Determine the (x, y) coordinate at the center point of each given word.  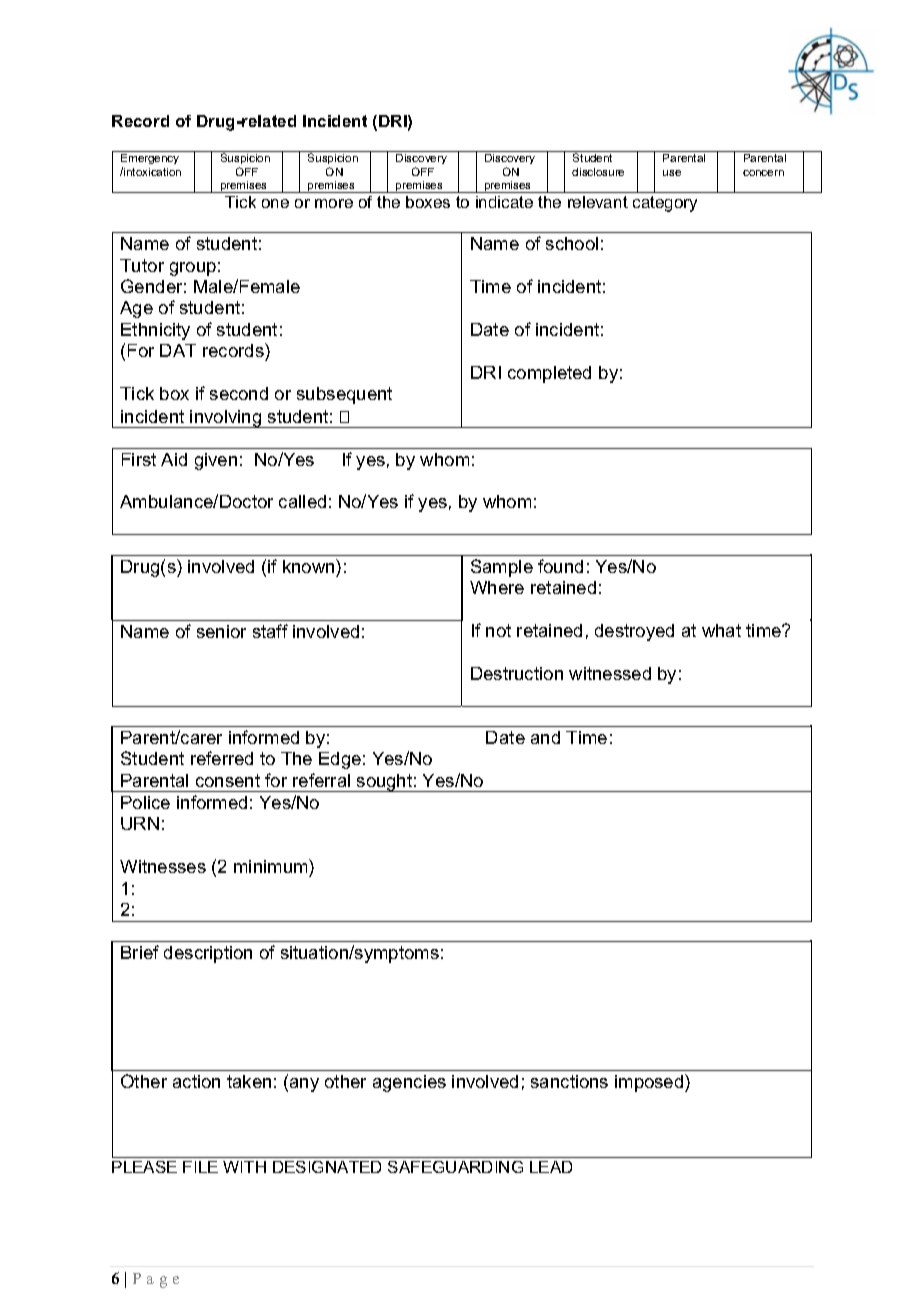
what (721, 630)
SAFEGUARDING (455, 1167)
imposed (650, 1083)
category (665, 204)
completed (549, 374)
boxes (428, 202)
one (275, 203)
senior (221, 631)
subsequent (344, 395)
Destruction (517, 673)
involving (226, 419)
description (208, 954)
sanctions (569, 1081)
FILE (200, 1167)
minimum (272, 866)
